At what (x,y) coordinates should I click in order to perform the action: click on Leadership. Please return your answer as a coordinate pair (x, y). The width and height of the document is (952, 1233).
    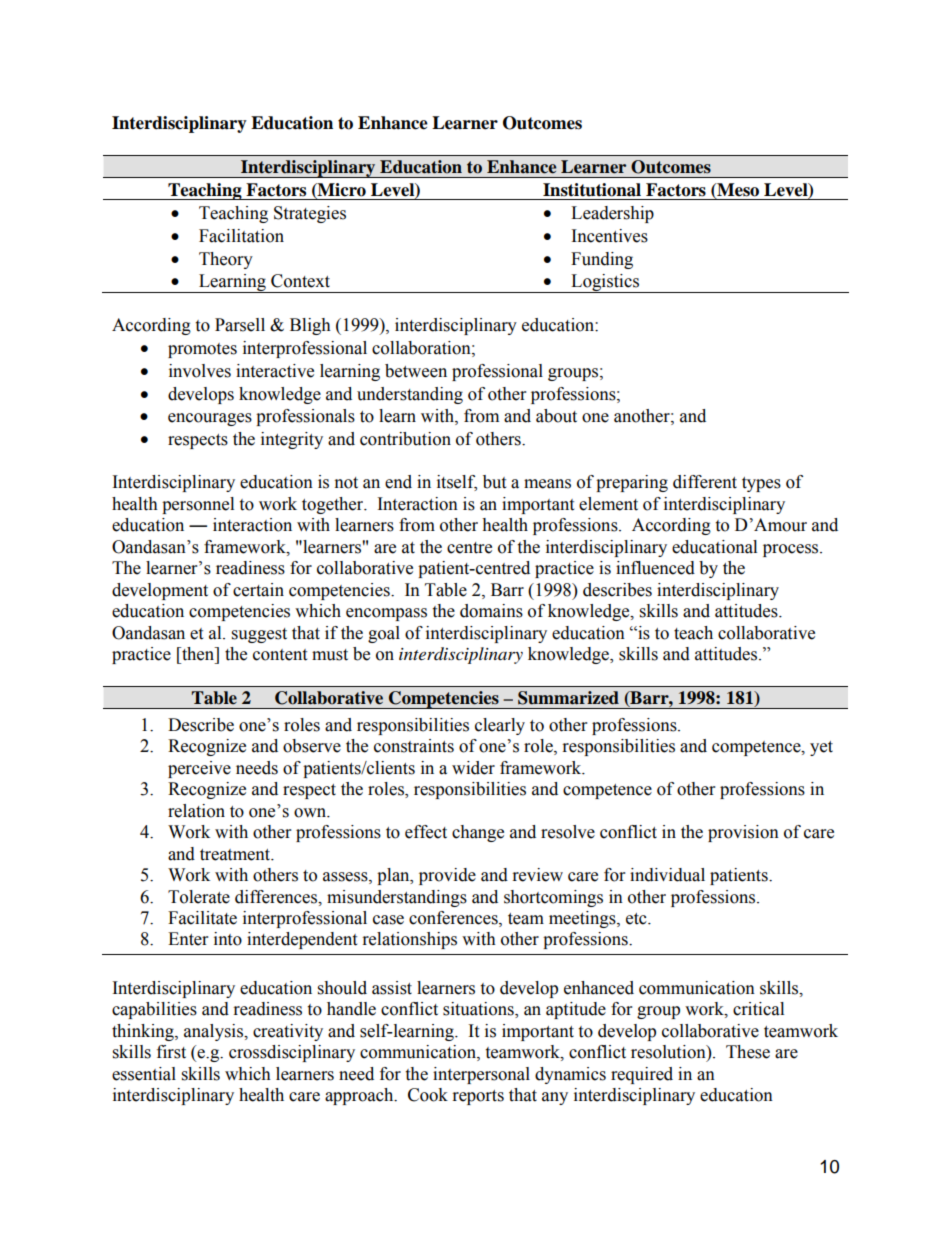
    Looking at the image, I should click on (612, 214).
